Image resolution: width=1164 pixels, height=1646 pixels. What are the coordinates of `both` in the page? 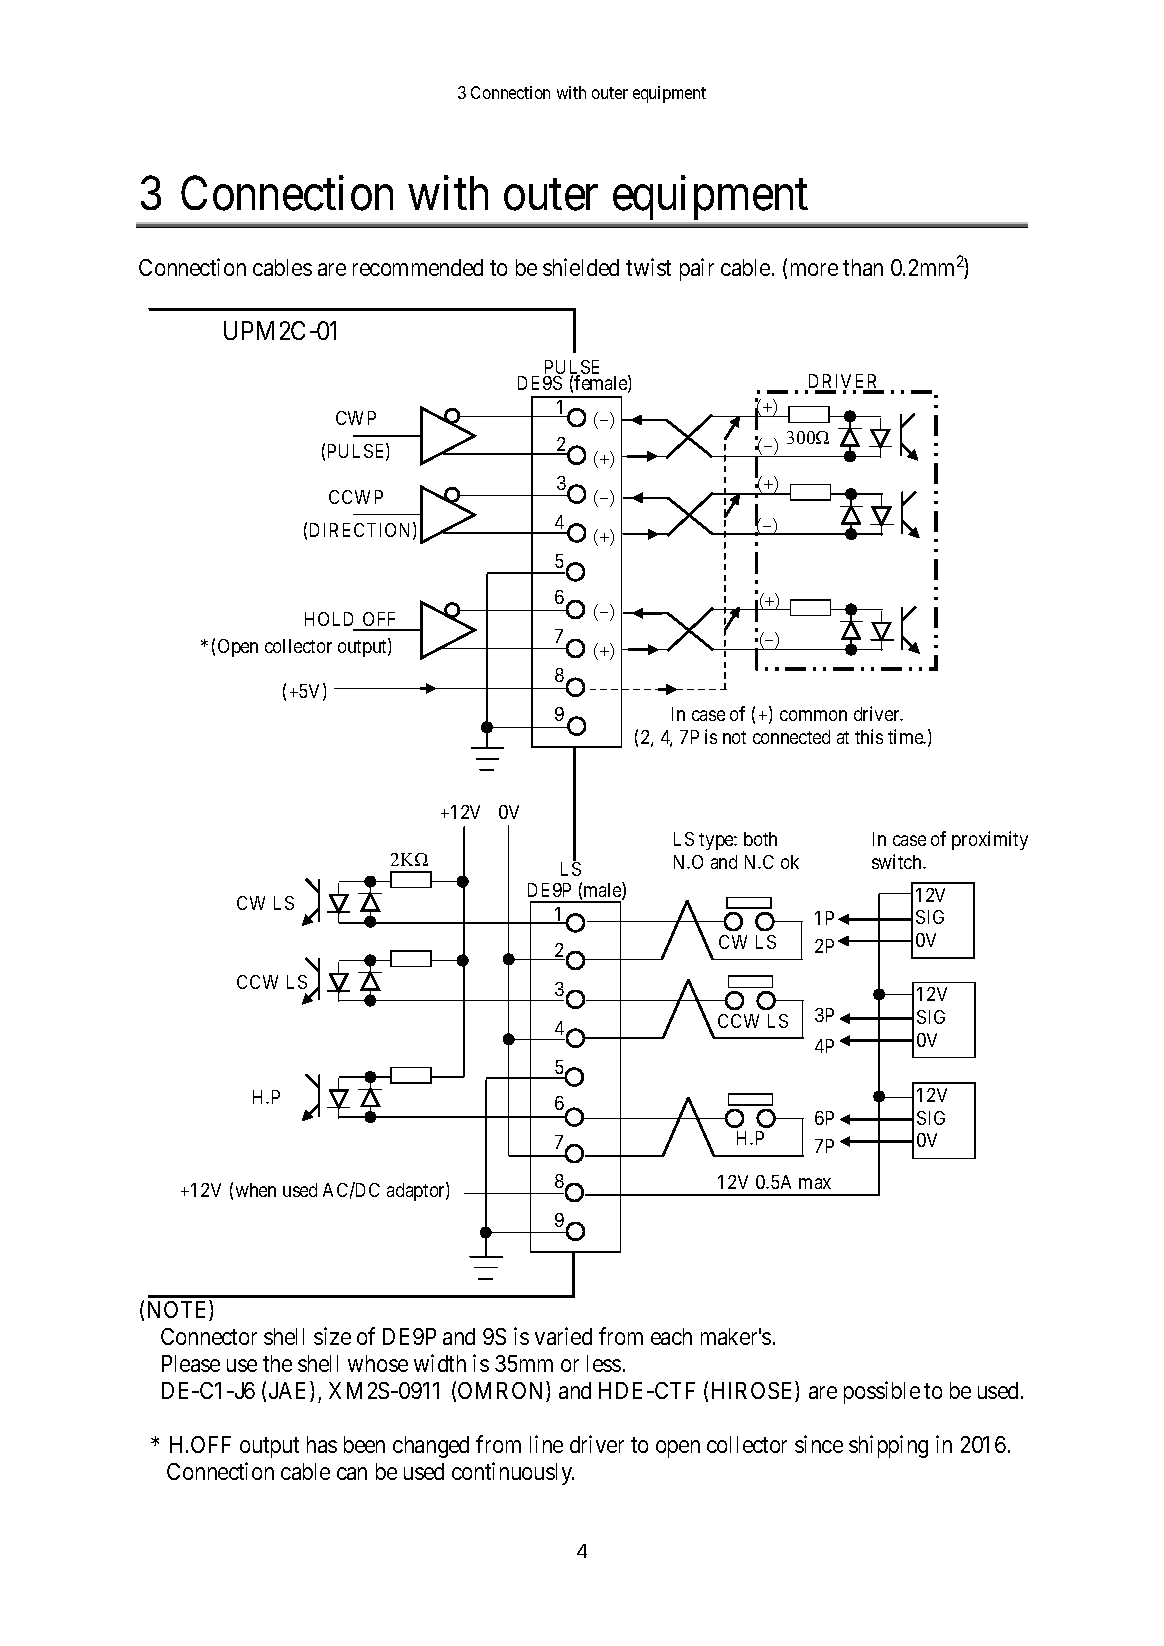 It's located at (760, 839).
